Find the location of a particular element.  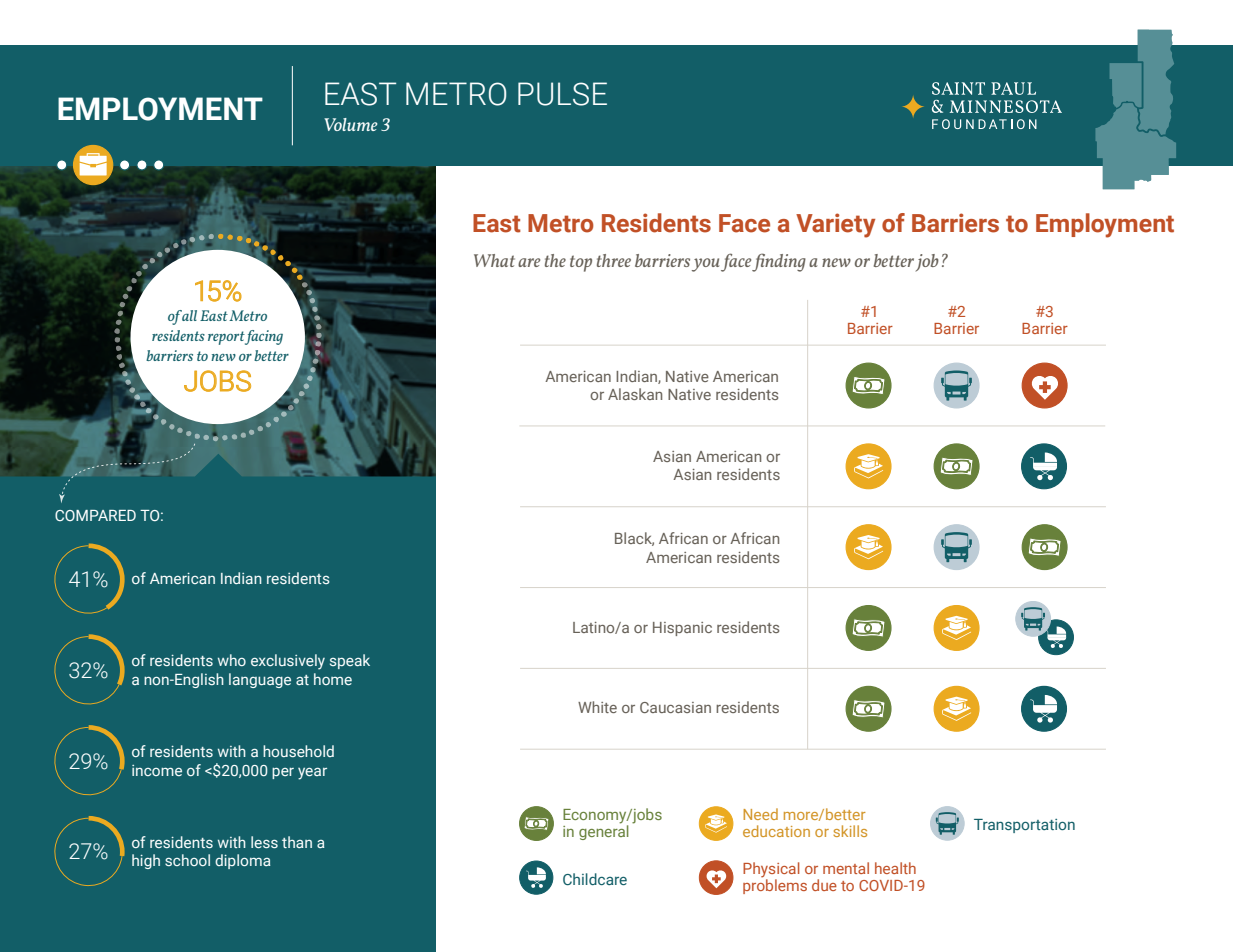

finding is located at coordinates (779, 262).
